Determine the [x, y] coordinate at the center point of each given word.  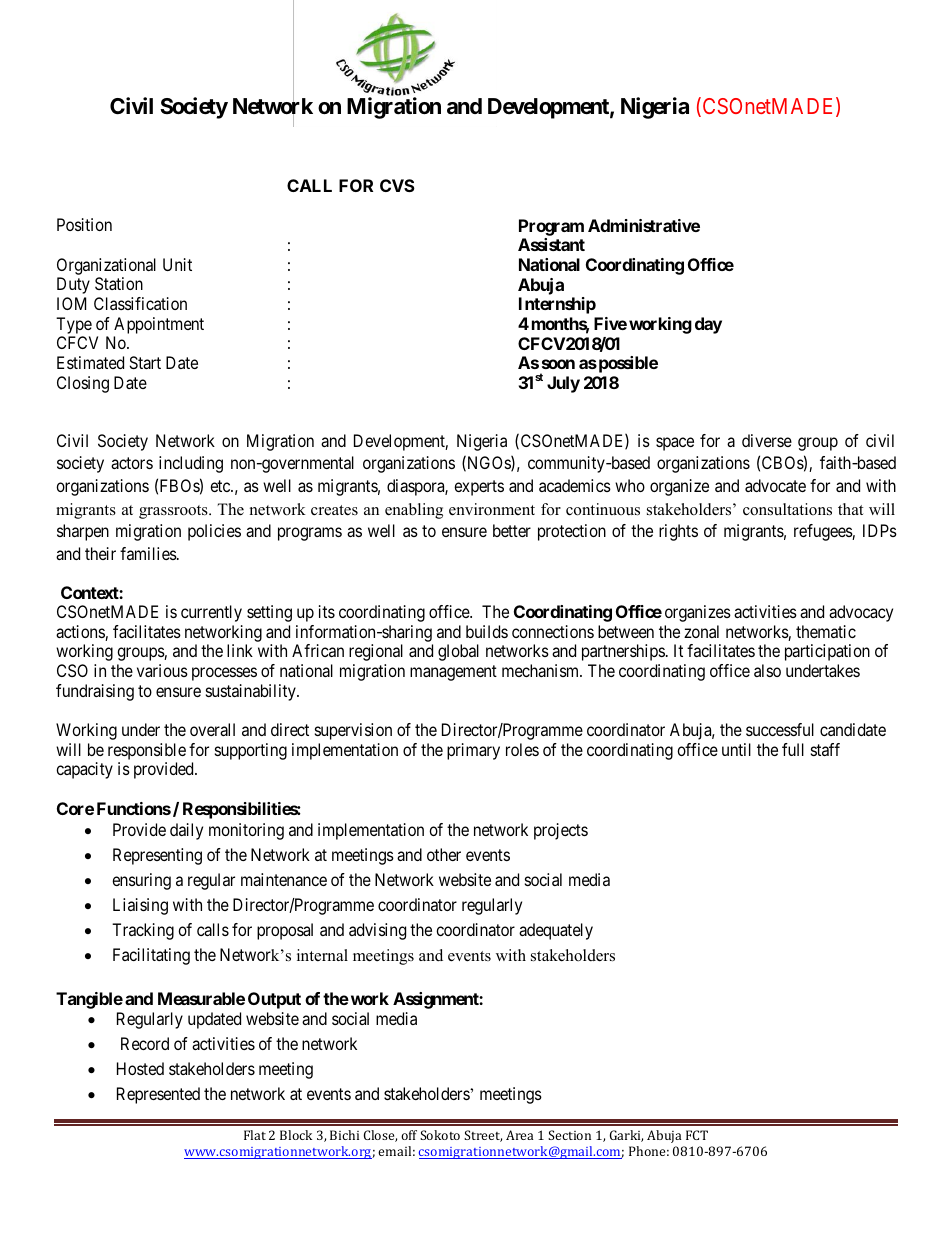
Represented [158, 1095]
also [767, 670]
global [458, 652]
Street [483, 1136]
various [162, 670]
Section [569, 1135]
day [708, 325]
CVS [397, 185]
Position [84, 224]
